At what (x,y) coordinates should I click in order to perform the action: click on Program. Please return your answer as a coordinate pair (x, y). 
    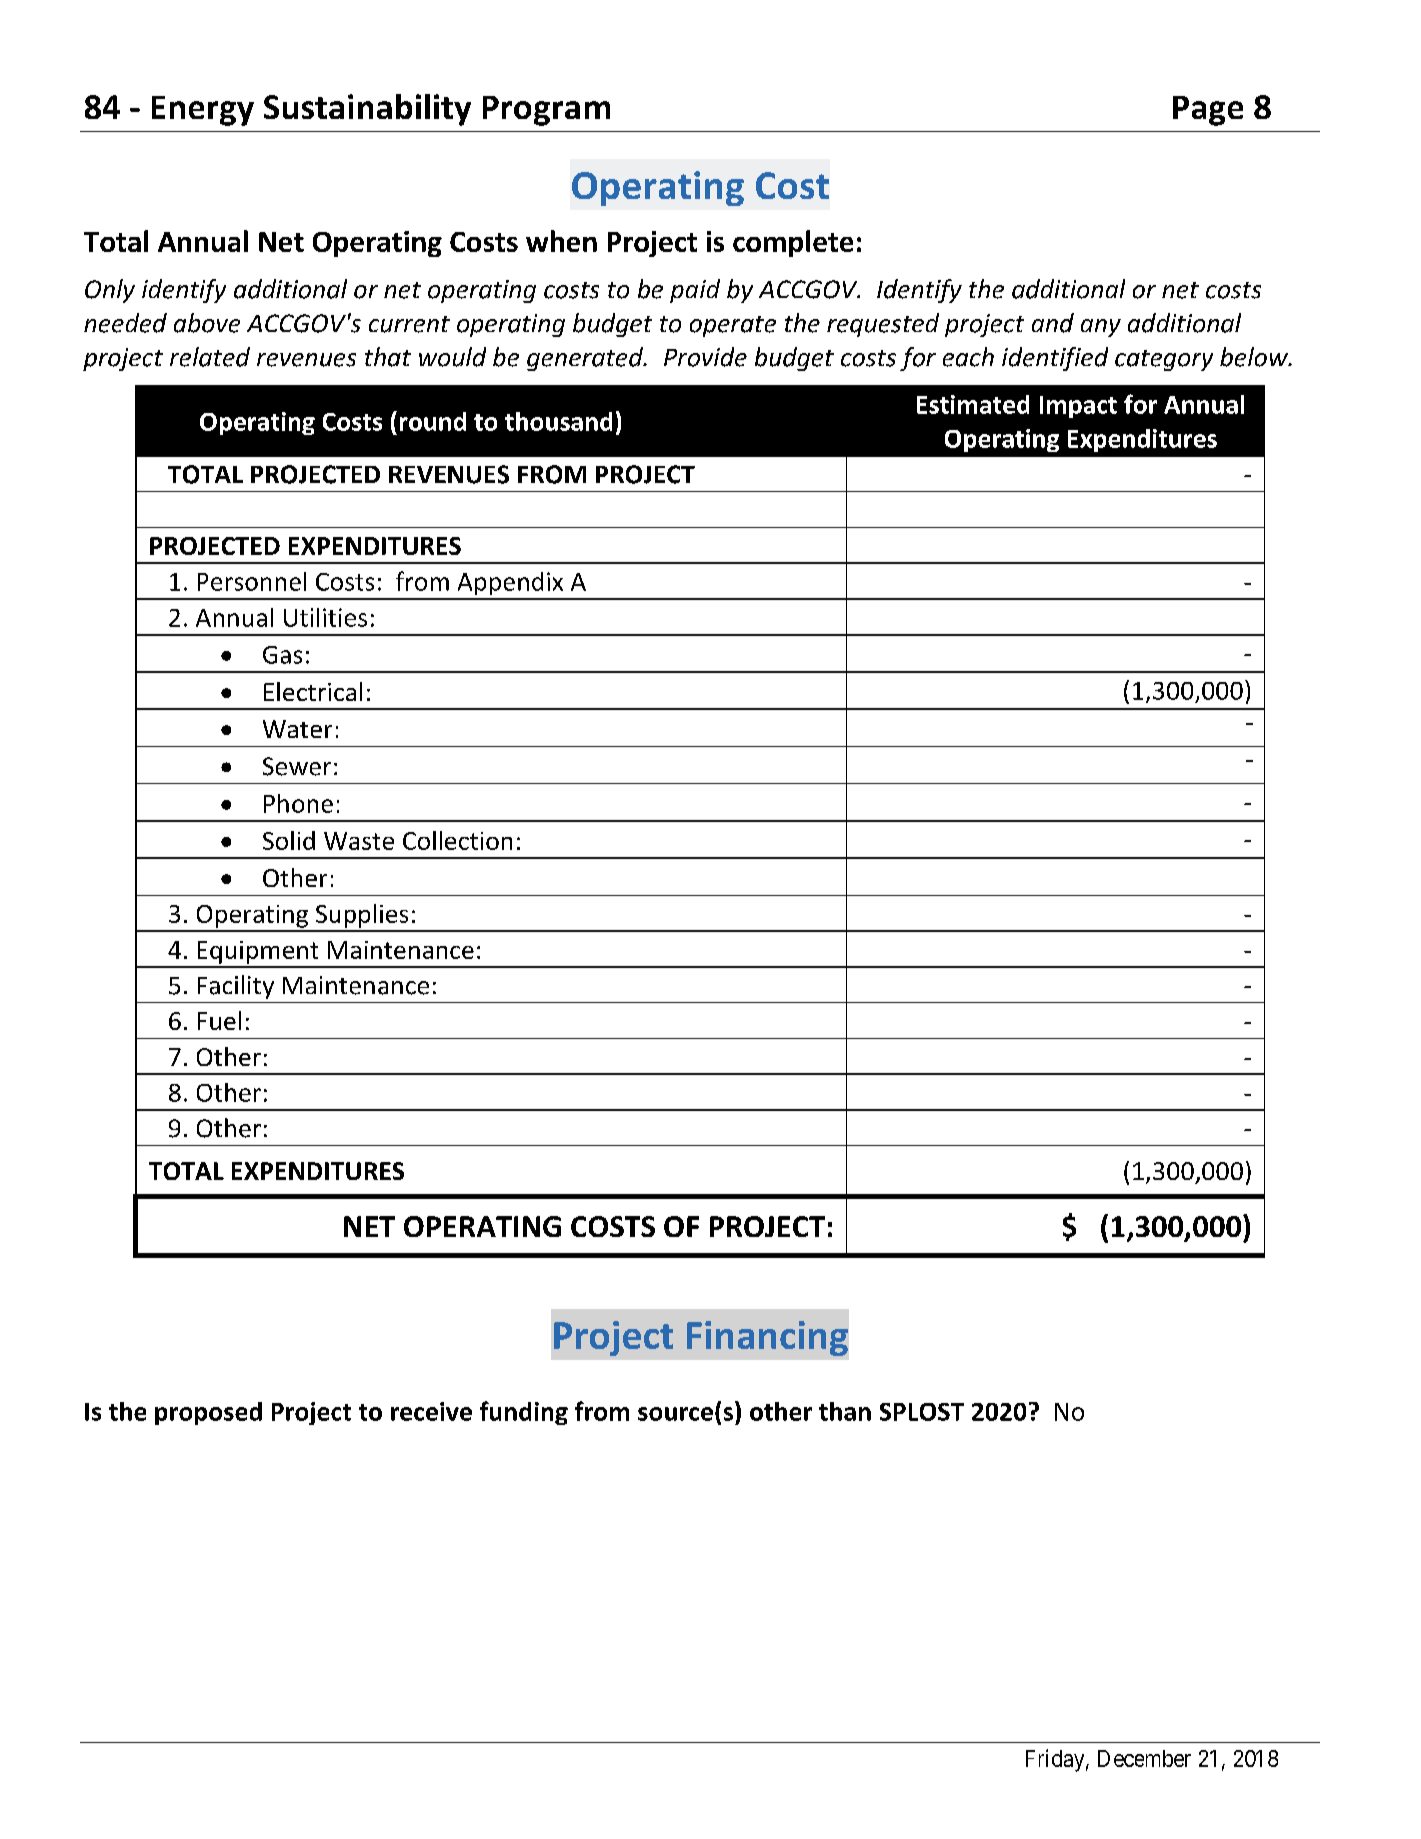
    Looking at the image, I should click on (546, 111).
